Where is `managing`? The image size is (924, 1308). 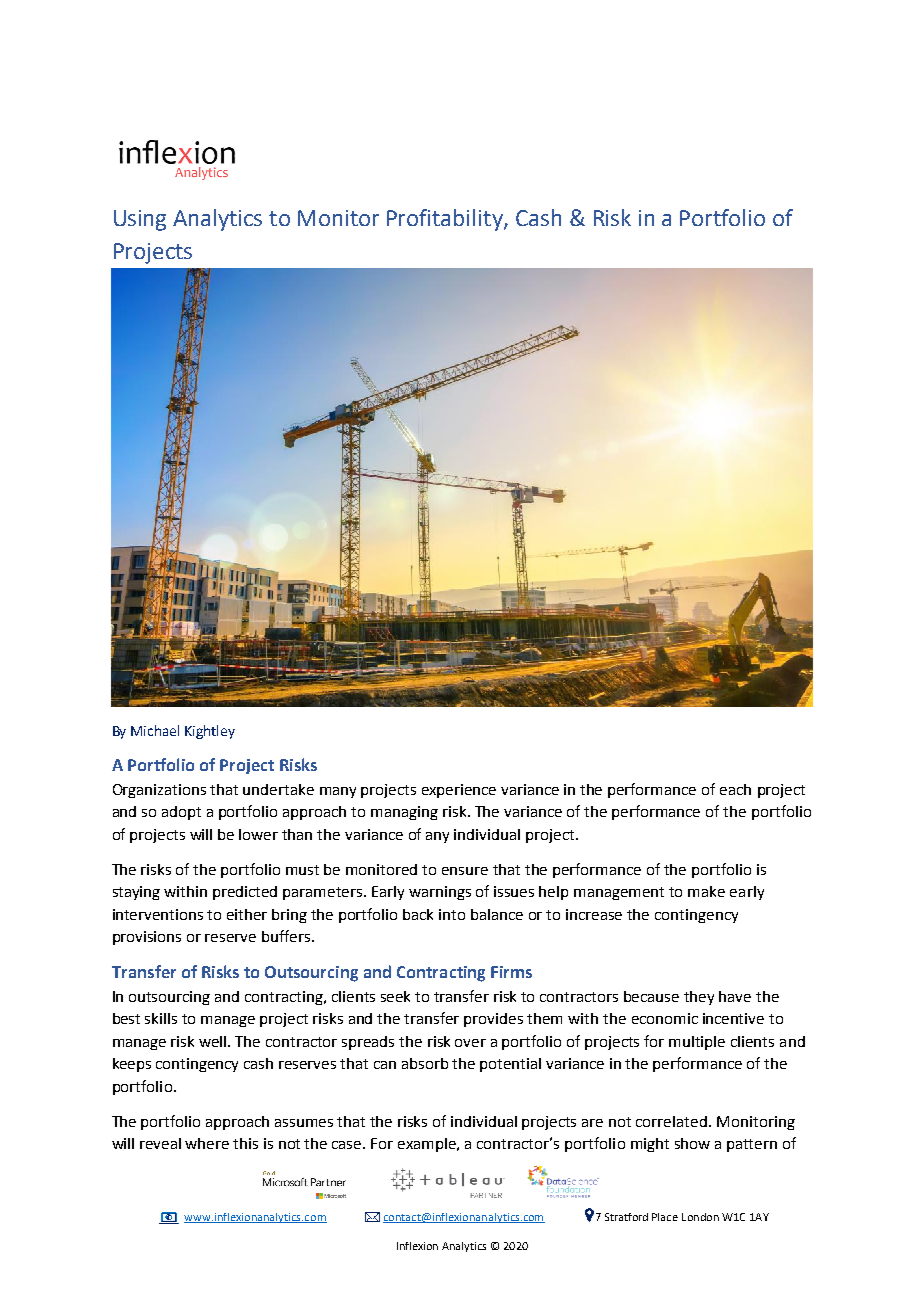 managing is located at coordinates (404, 813).
